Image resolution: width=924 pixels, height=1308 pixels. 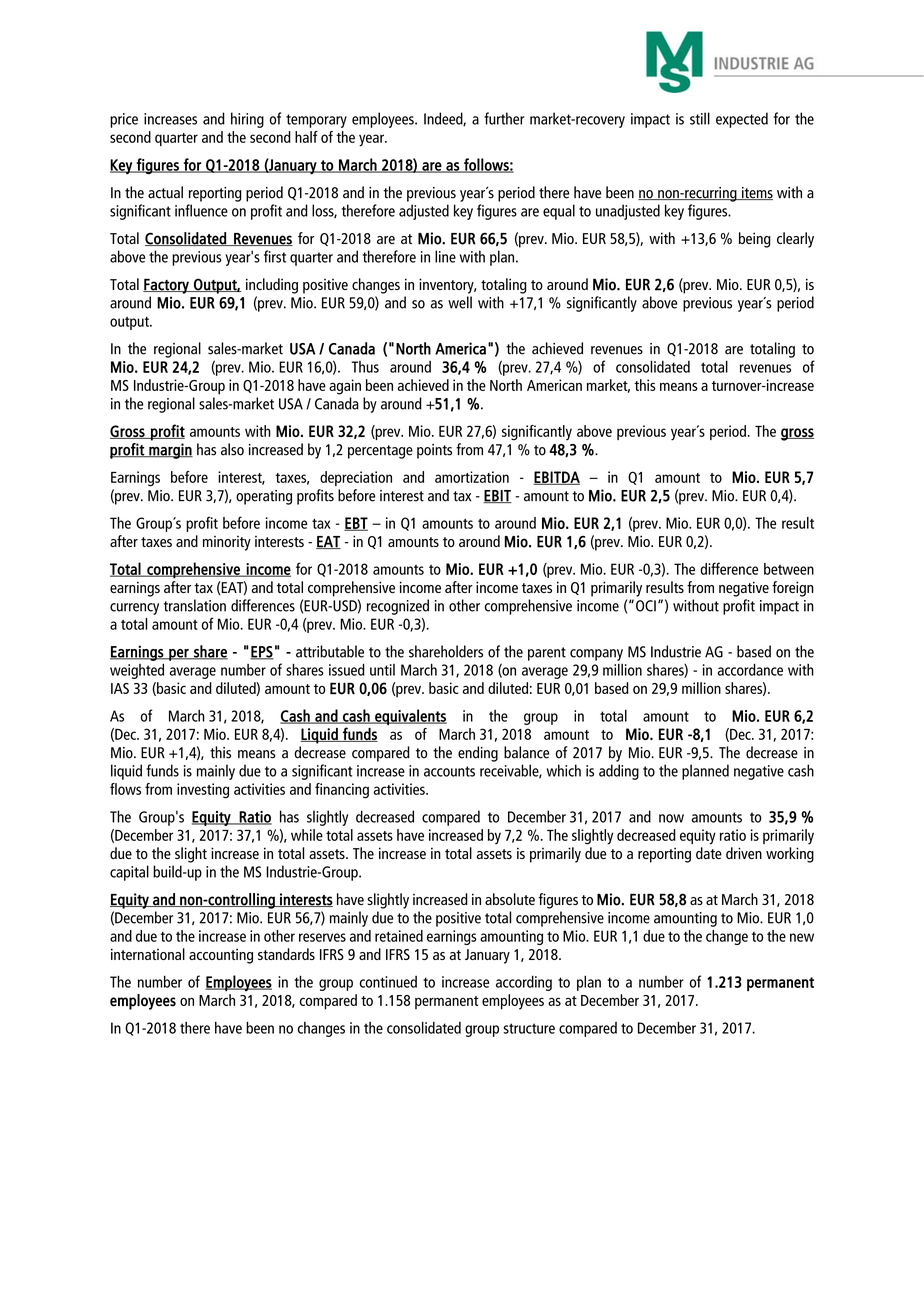 What do you see at coordinates (755, 240) in the document?
I see `being` at bounding box center [755, 240].
